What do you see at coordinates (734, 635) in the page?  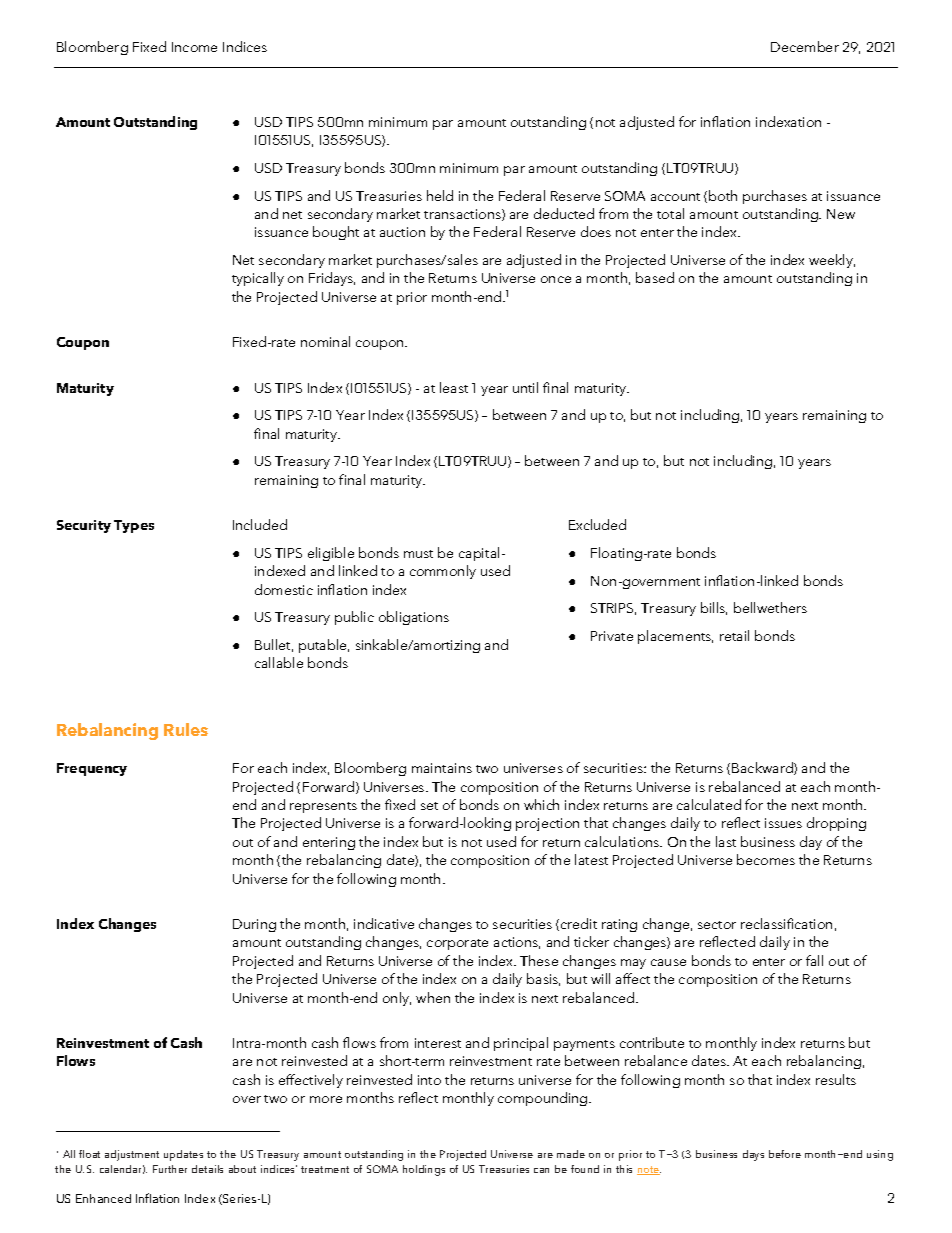 I see `retail` at bounding box center [734, 635].
